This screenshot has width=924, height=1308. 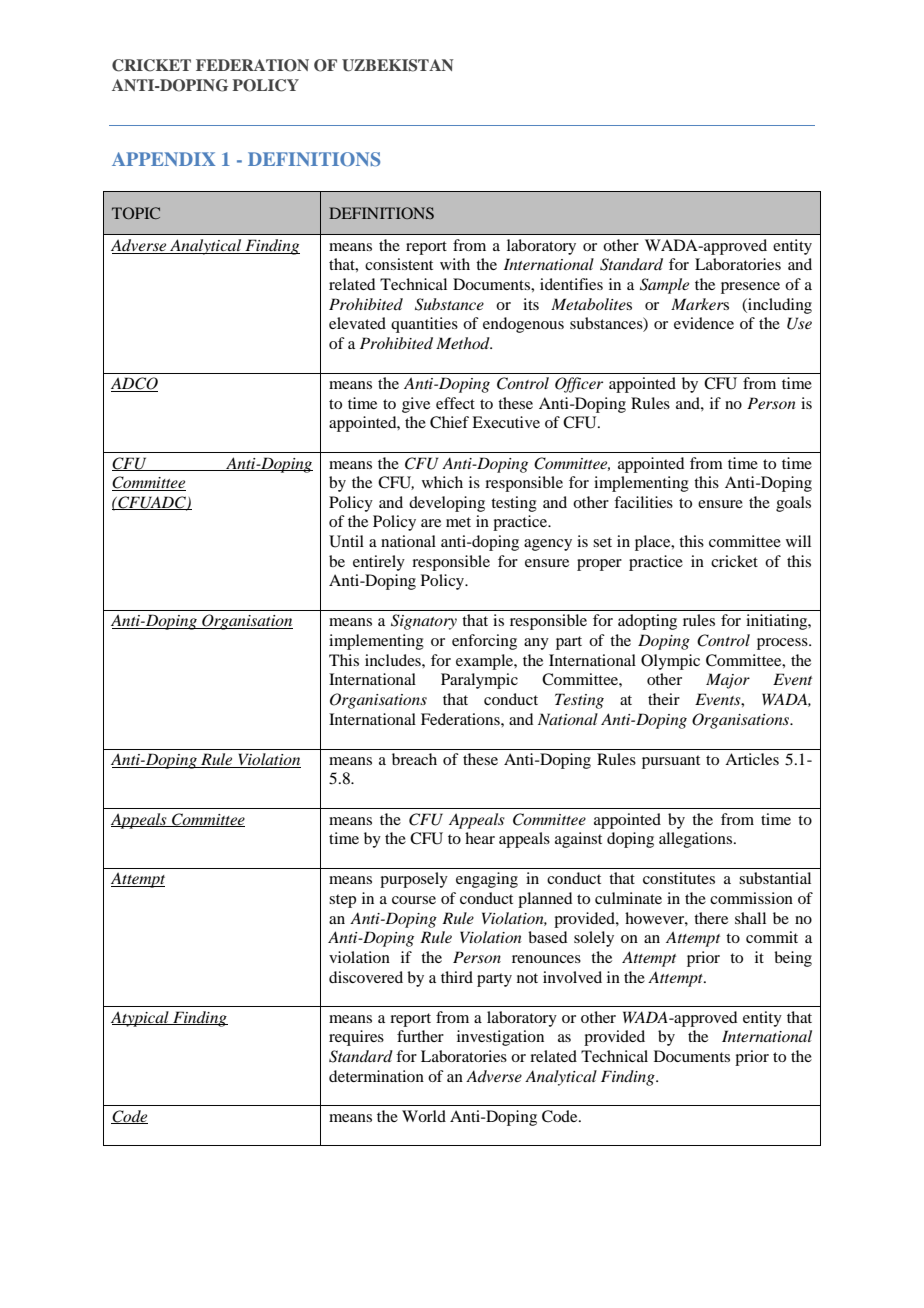 I want to click on Until, so click(x=346, y=541).
